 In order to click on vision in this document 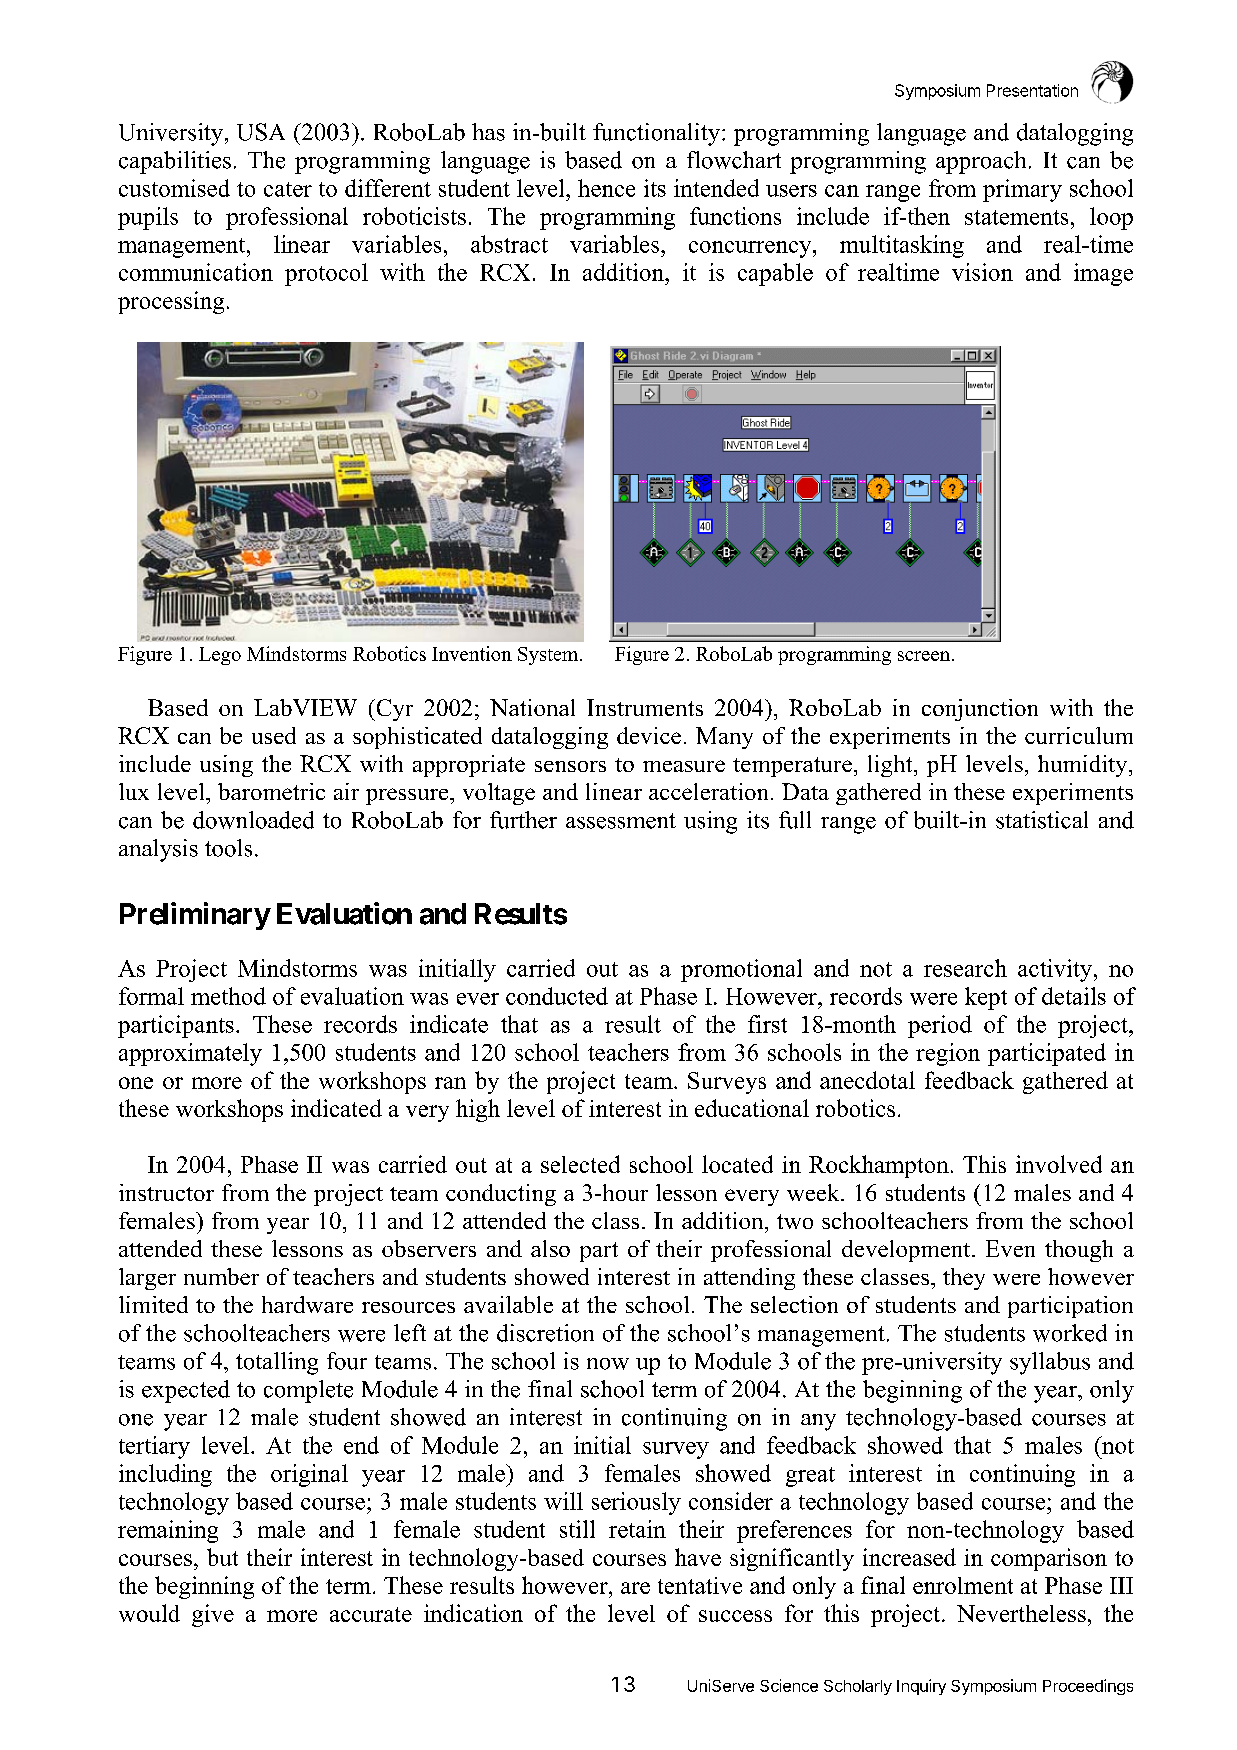, I will do `click(982, 272)`.
